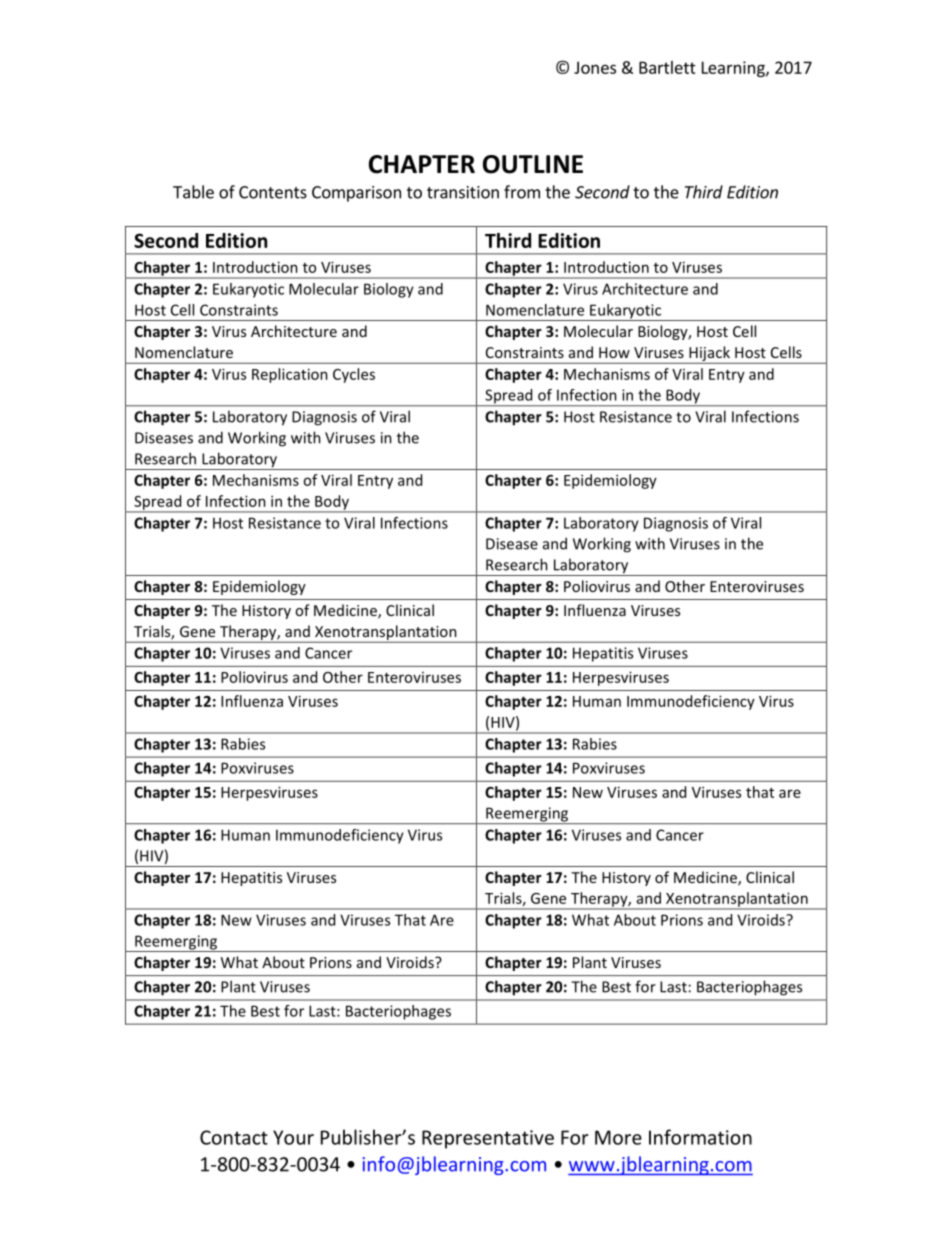 The height and width of the document is (1233, 952). I want to click on Representative, so click(488, 1139).
